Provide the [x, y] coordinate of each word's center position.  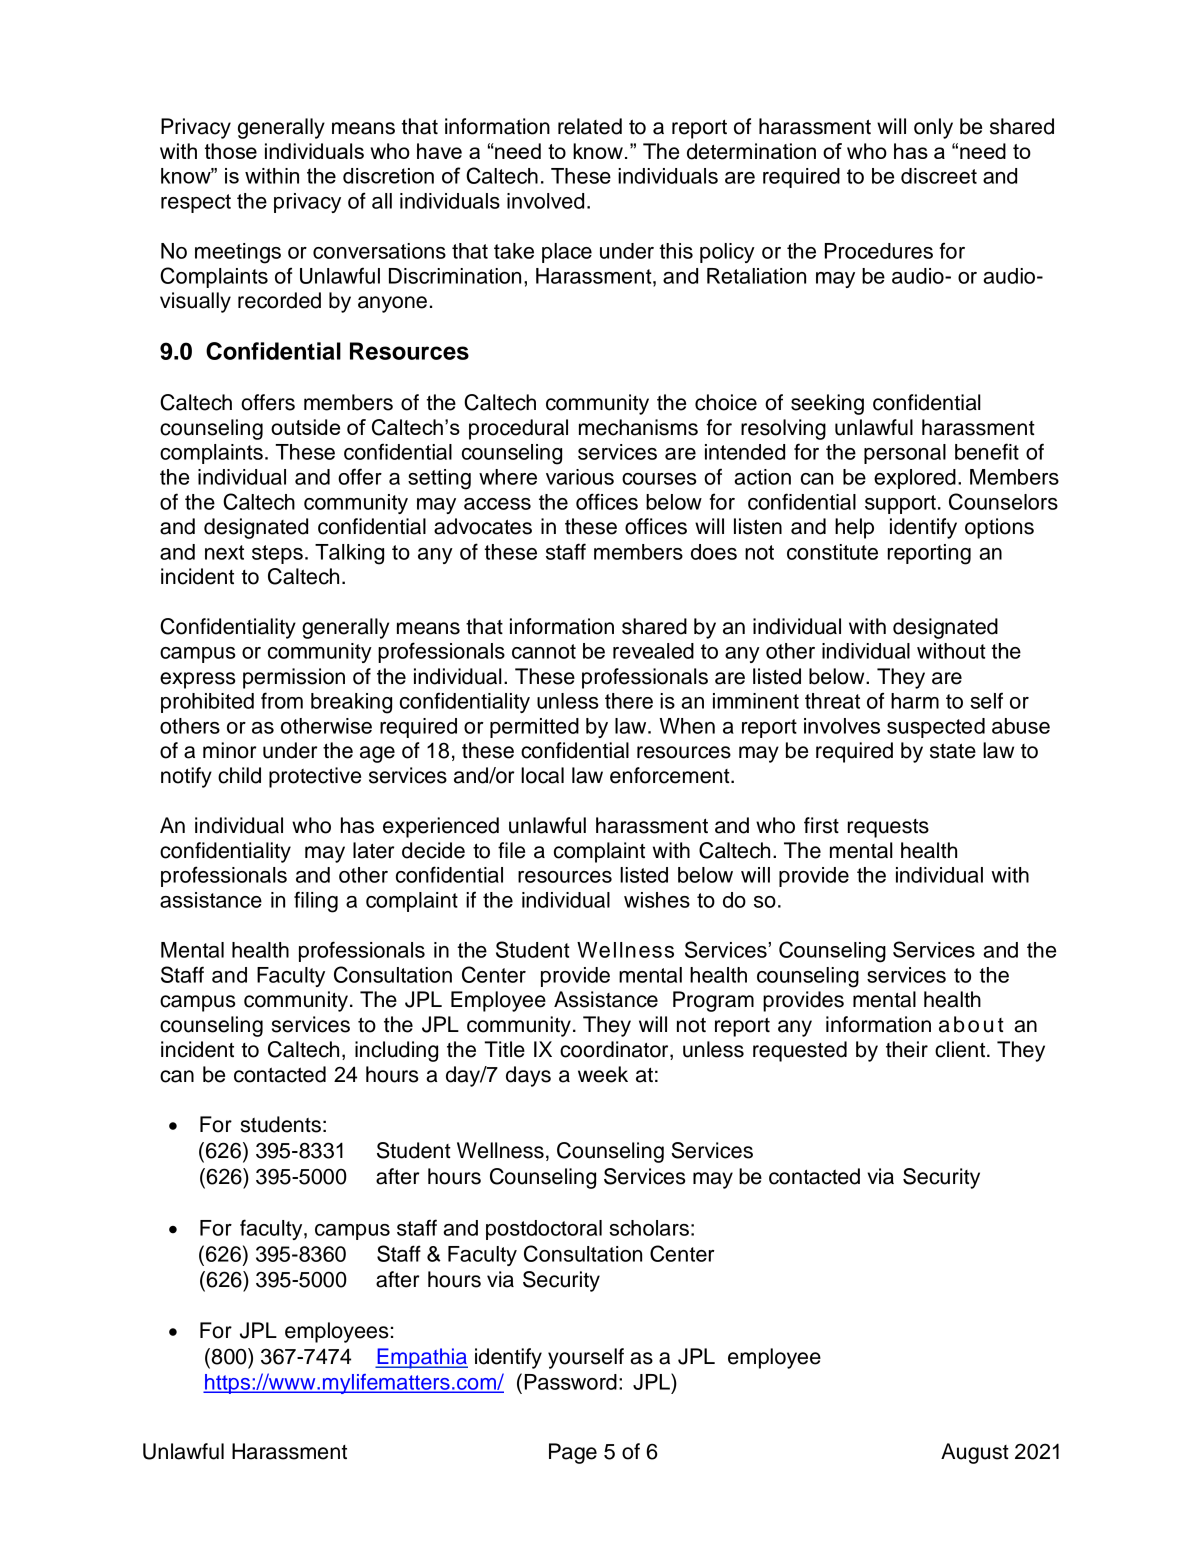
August [975, 1453]
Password [571, 1382]
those [231, 151]
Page [573, 1453]
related [590, 126]
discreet [939, 176]
